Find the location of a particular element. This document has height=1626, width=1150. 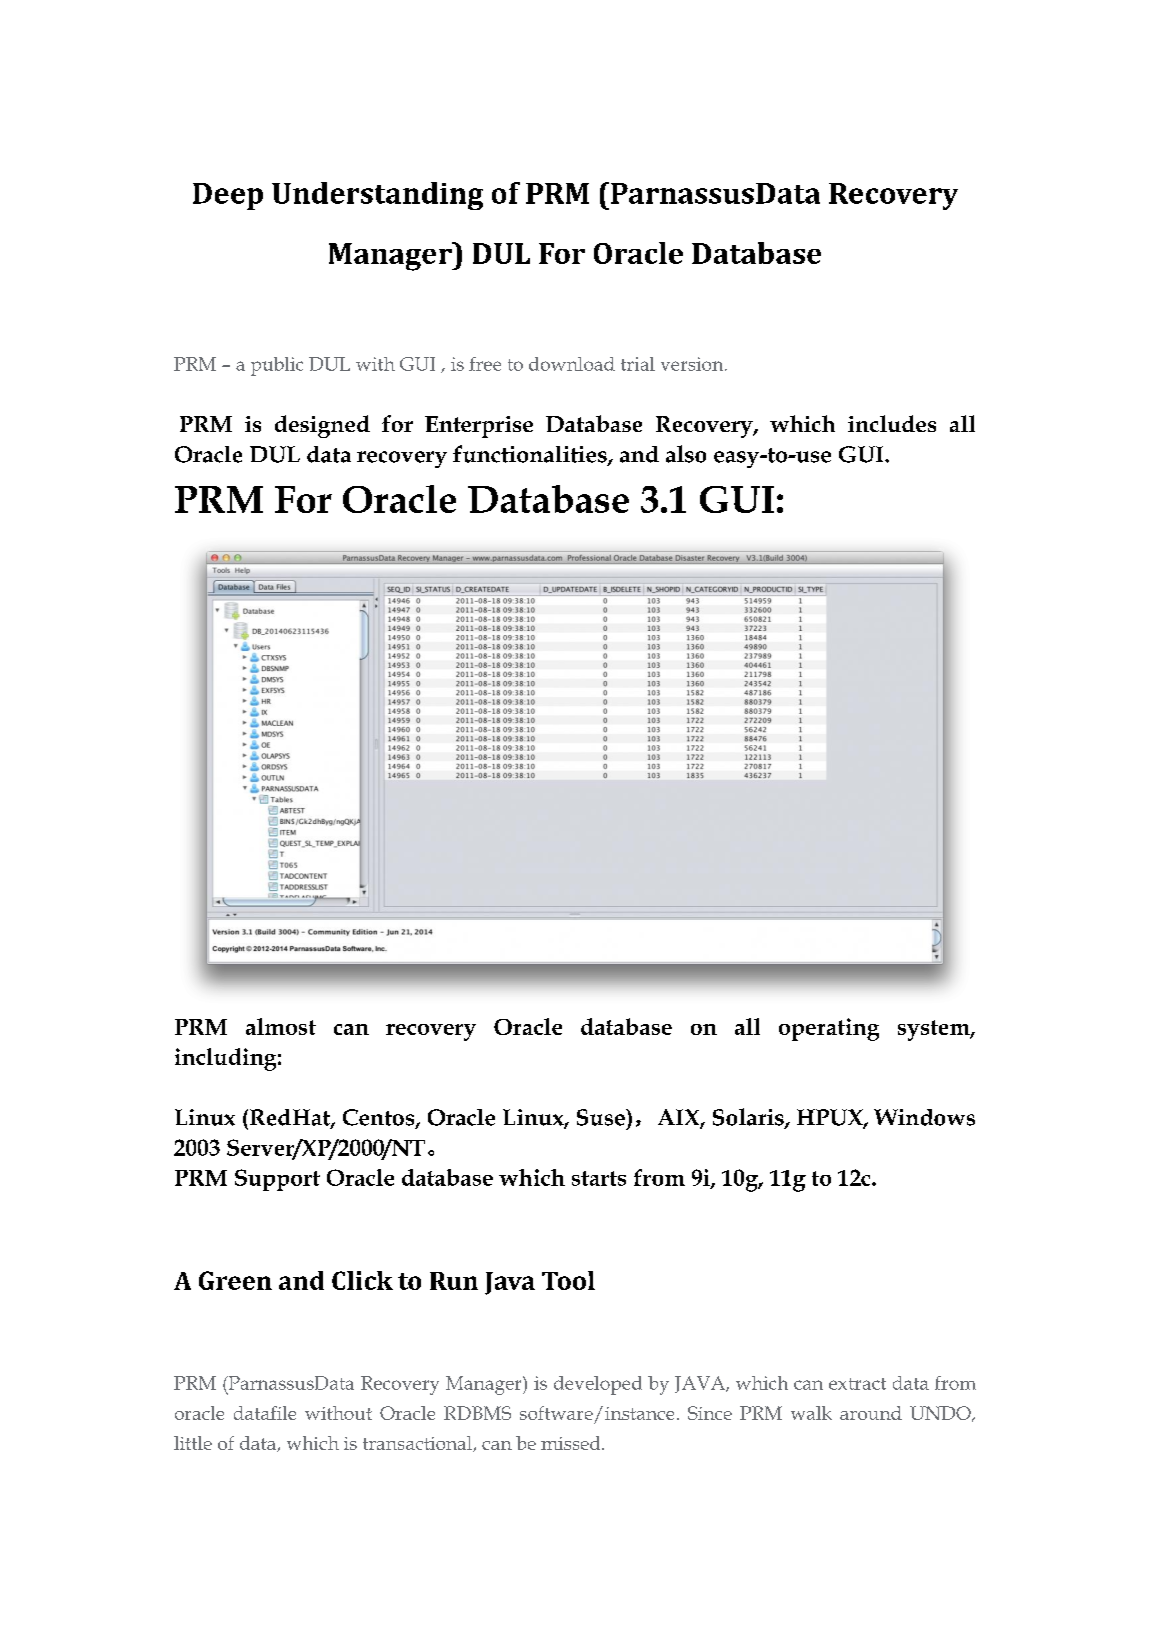

version is located at coordinates (693, 364).
